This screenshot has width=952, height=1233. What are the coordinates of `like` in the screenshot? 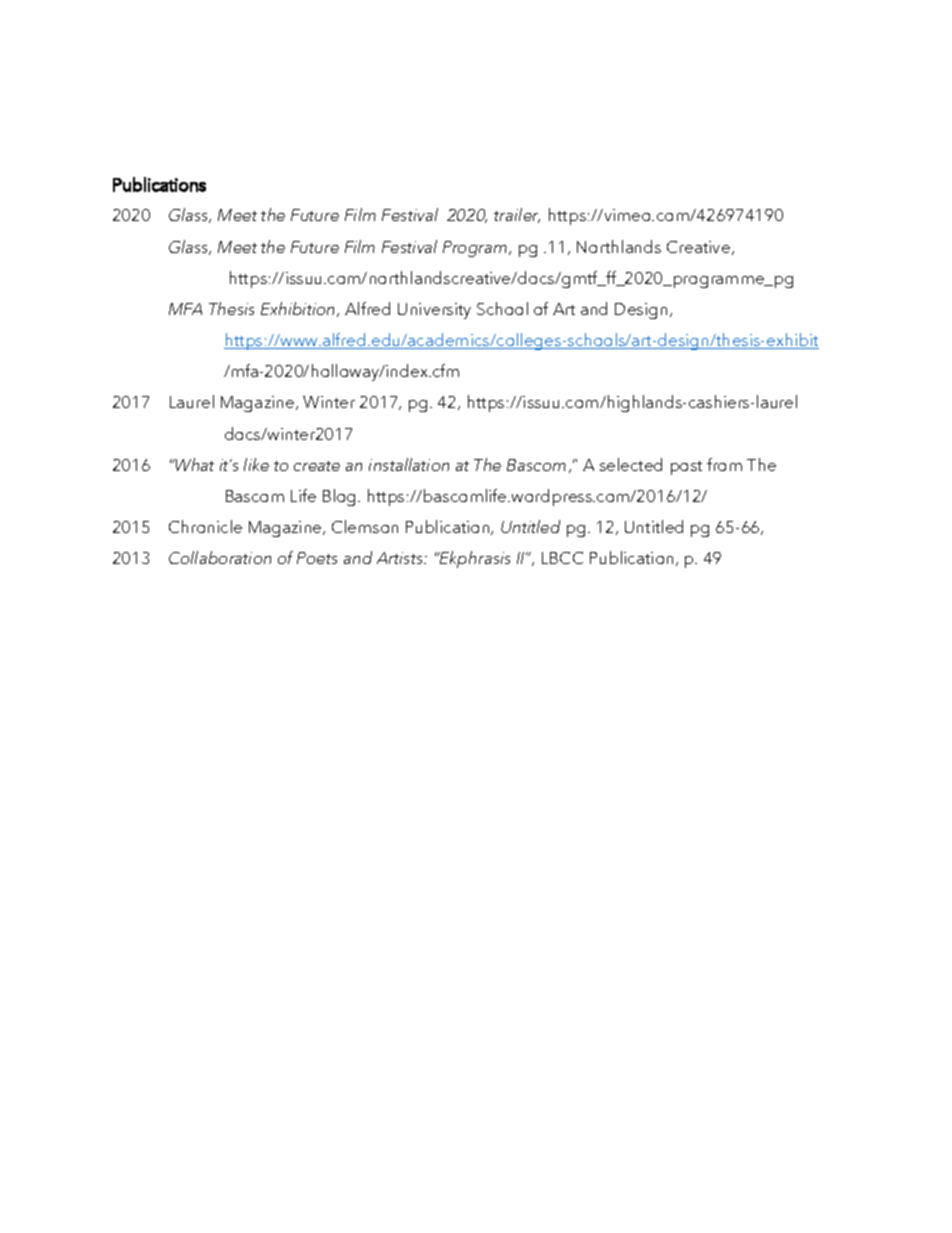 It's located at (256, 464).
